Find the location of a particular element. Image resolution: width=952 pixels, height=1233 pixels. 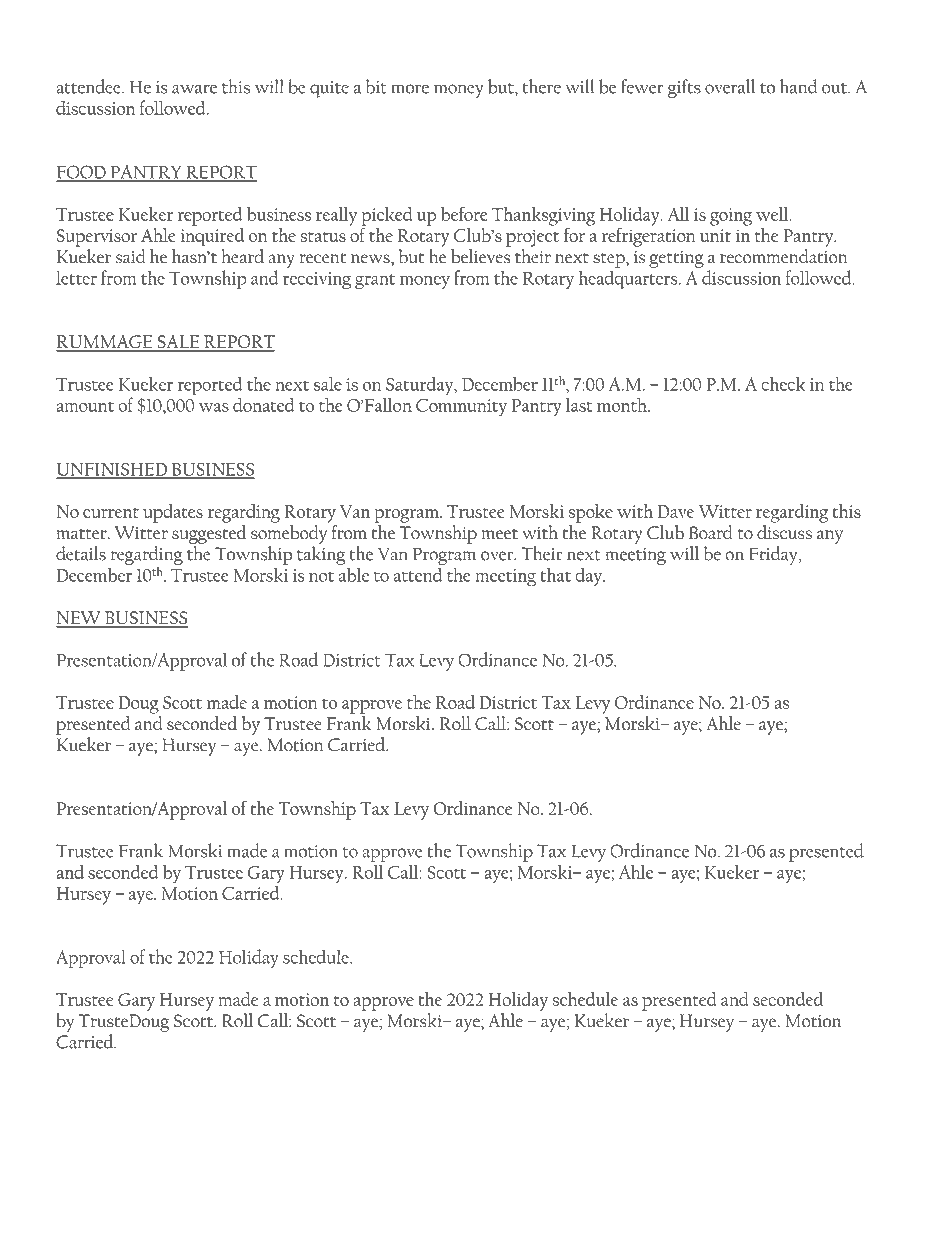

hand is located at coordinates (799, 86).
